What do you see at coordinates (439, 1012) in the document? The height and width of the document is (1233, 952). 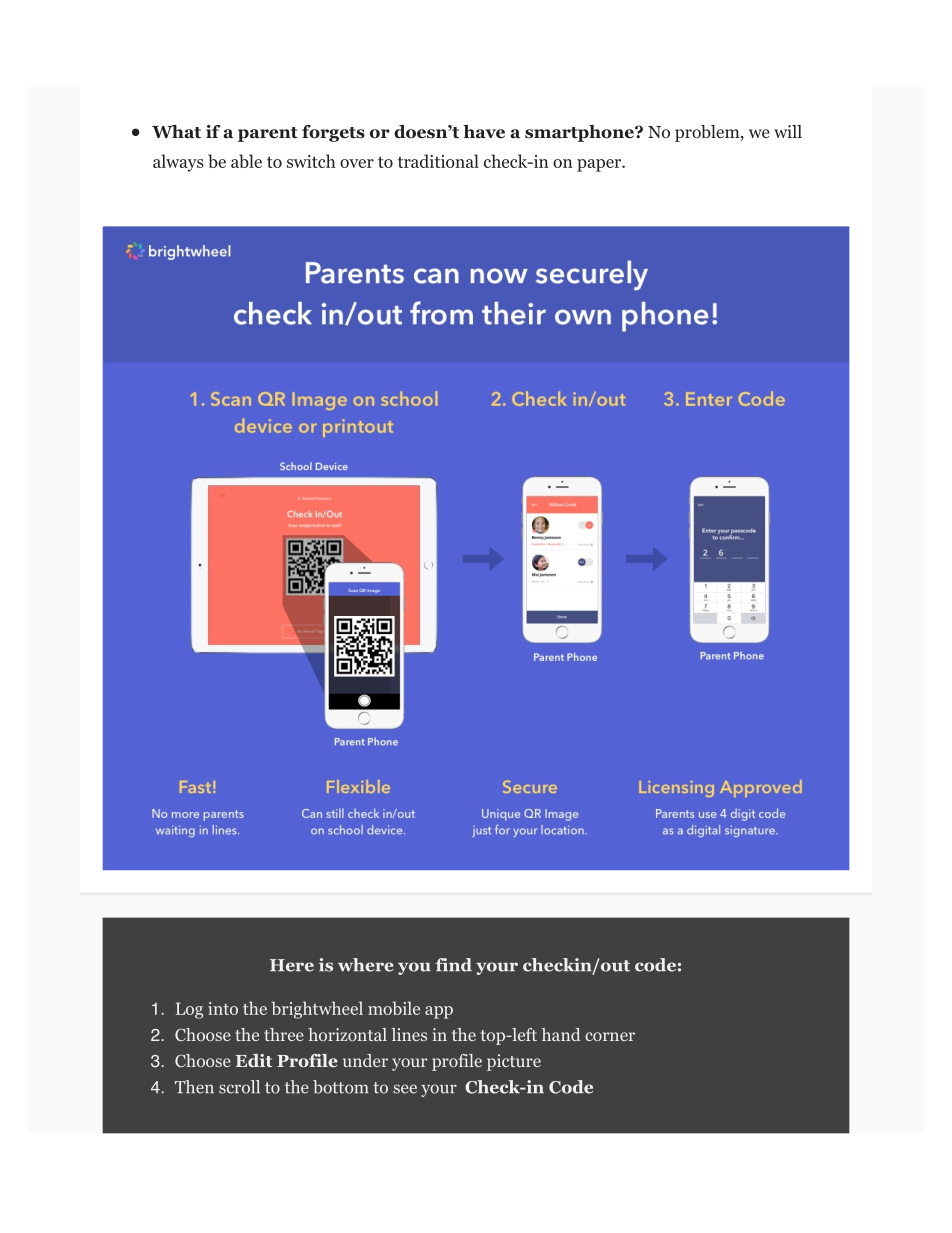 I see `app` at bounding box center [439, 1012].
